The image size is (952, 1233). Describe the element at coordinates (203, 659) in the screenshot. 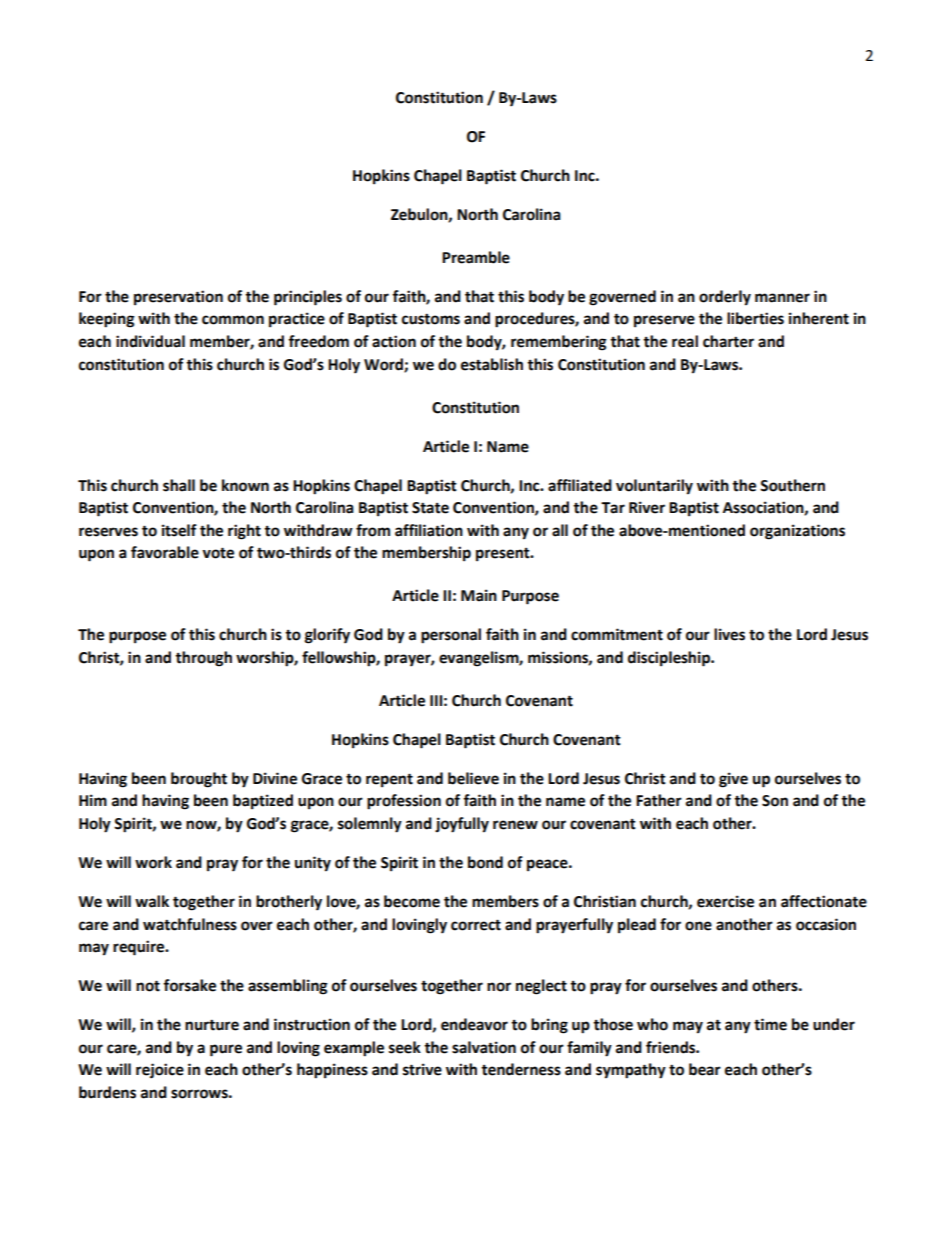

I see `through` at that location.
